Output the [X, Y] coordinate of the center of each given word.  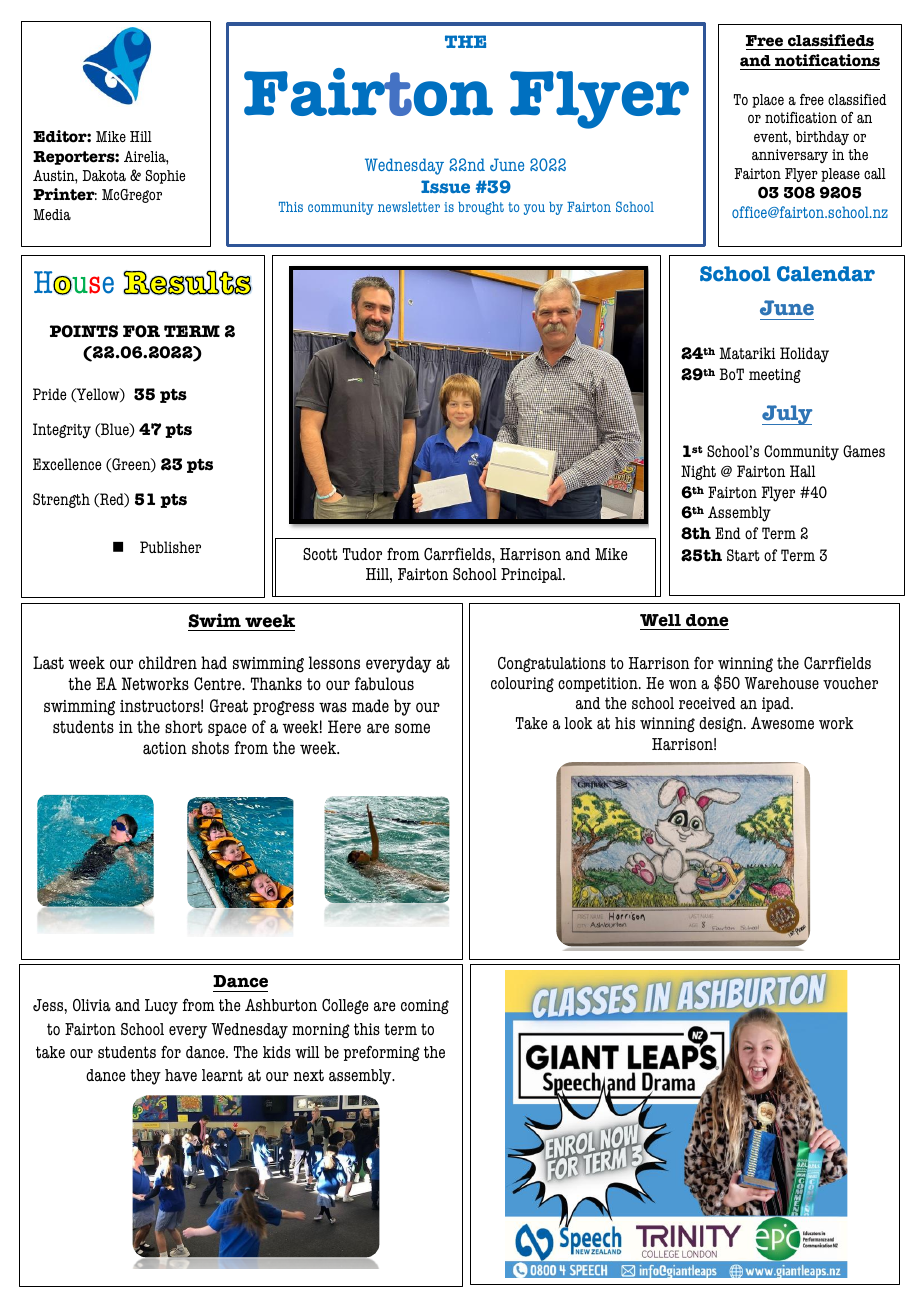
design [722, 724]
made [370, 706]
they [145, 1077]
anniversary [790, 156]
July [787, 415]
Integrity [62, 431]
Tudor [362, 554]
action [165, 748]
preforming [382, 1053]
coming [425, 1006]
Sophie [165, 177]
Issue [445, 186]
